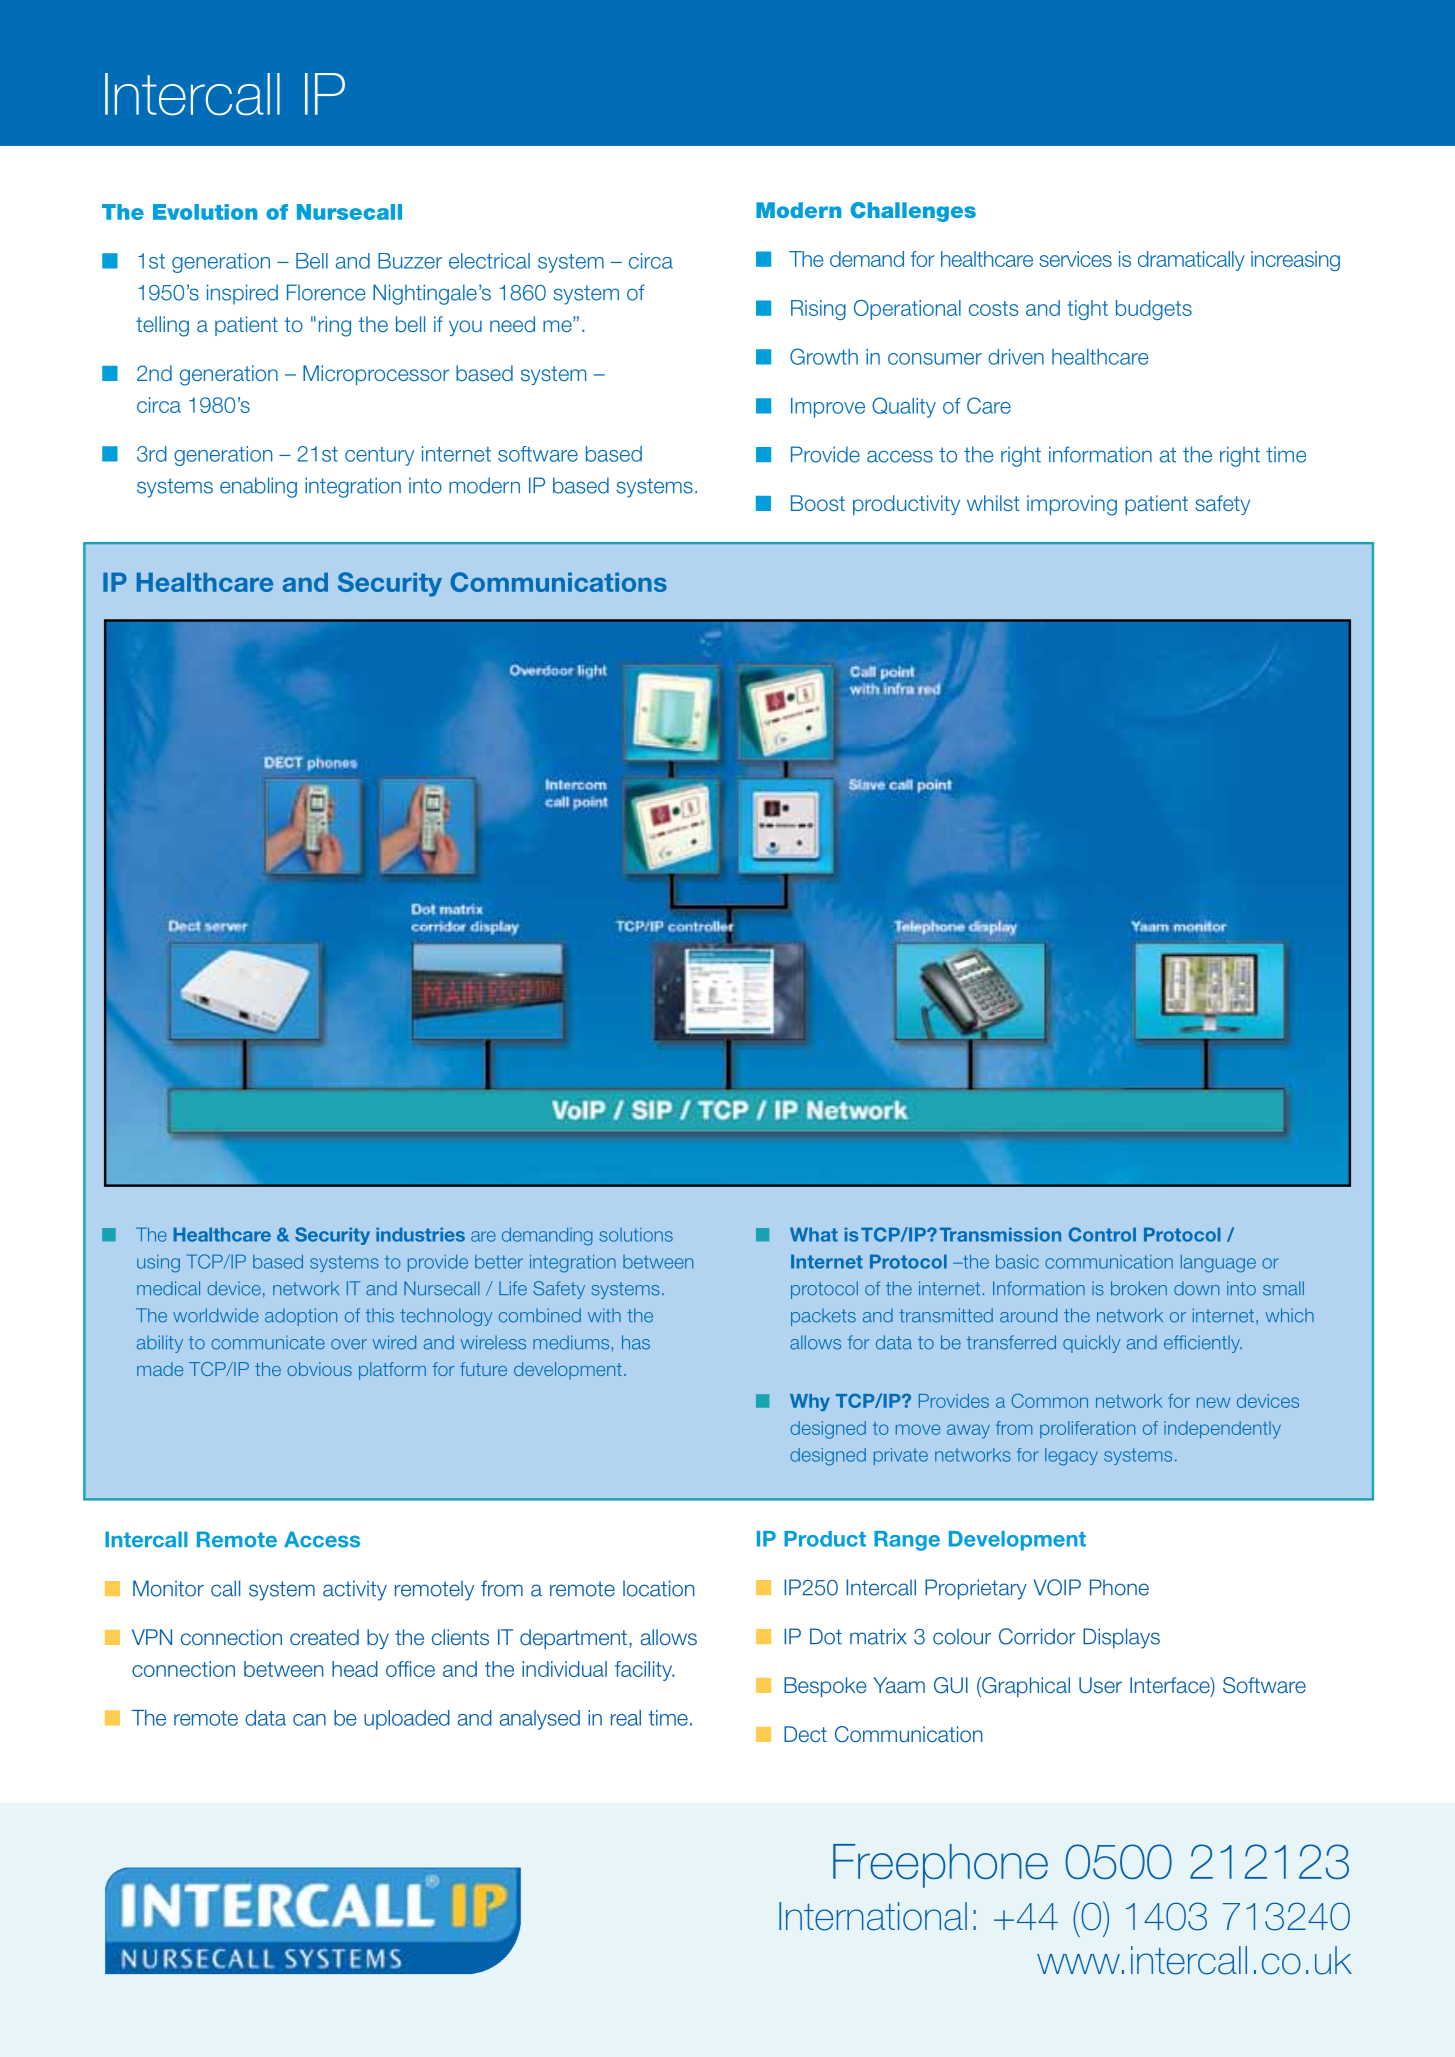 This document has height=2057, width=1455. What do you see at coordinates (420, 1234) in the document?
I see `industries` at bounding box center [420, 1234].
